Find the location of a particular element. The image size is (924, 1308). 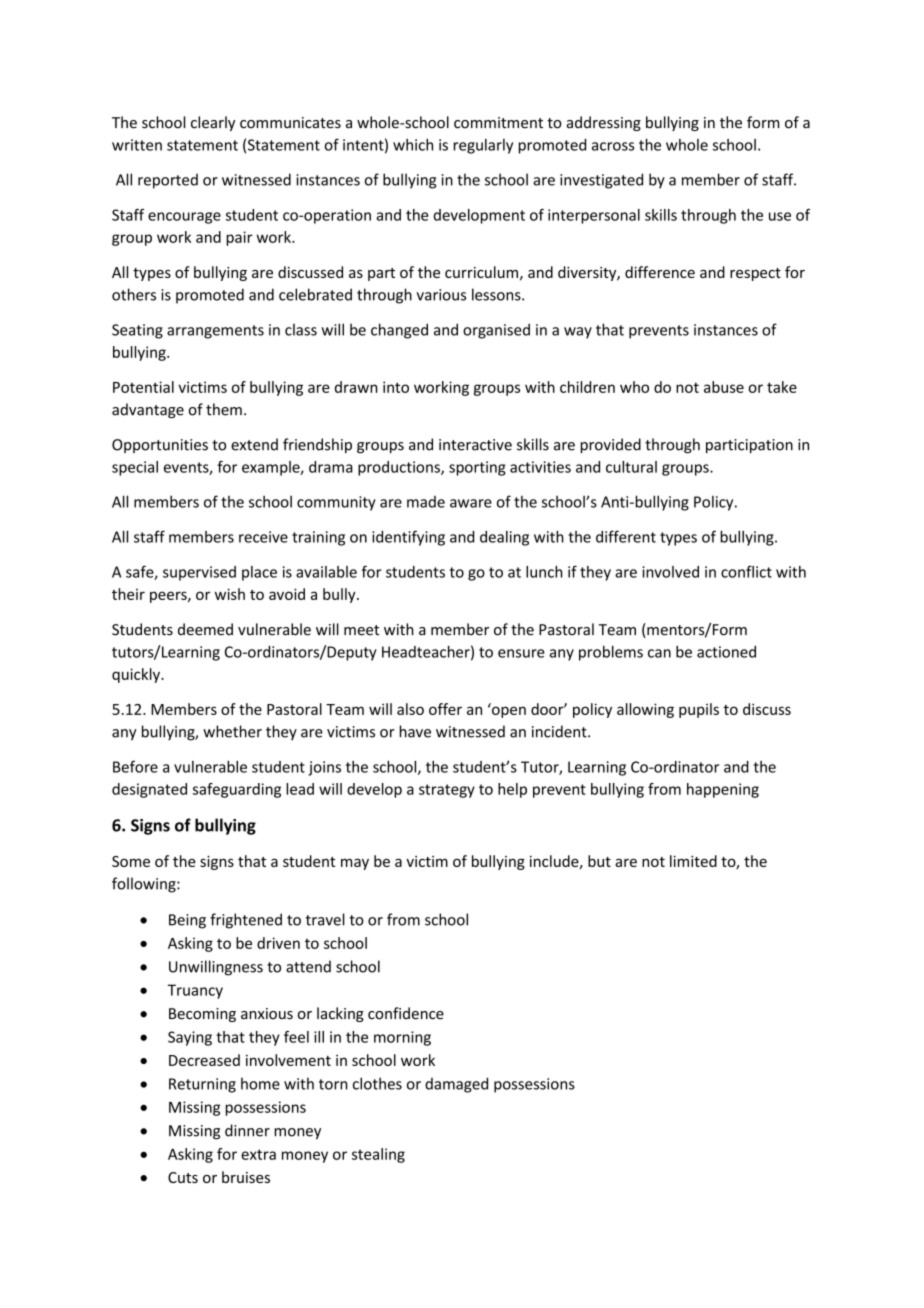

regularly is located at coordinates (483, 146).
